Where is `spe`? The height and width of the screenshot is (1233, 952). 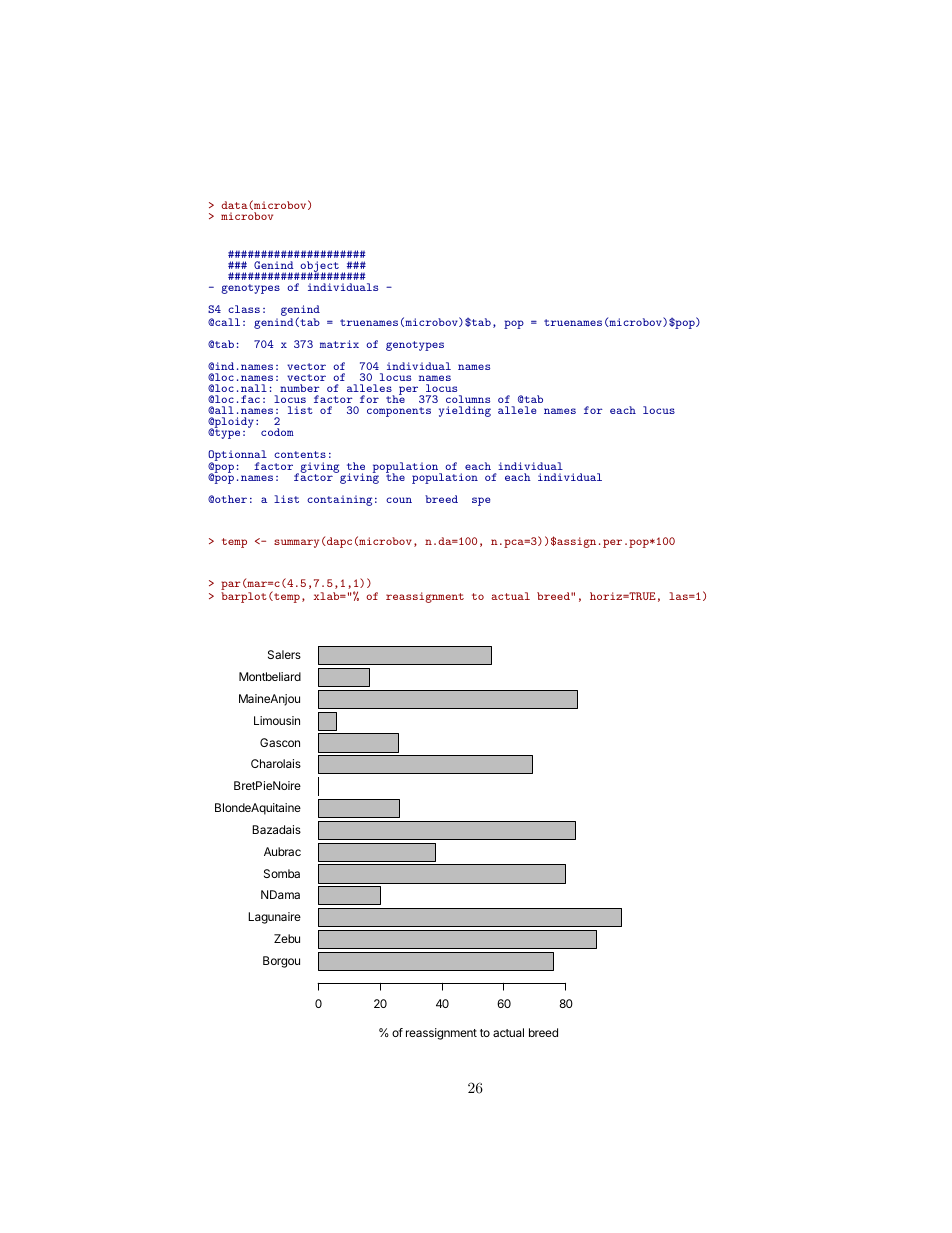 spe is located at coordinates (481, 501).
